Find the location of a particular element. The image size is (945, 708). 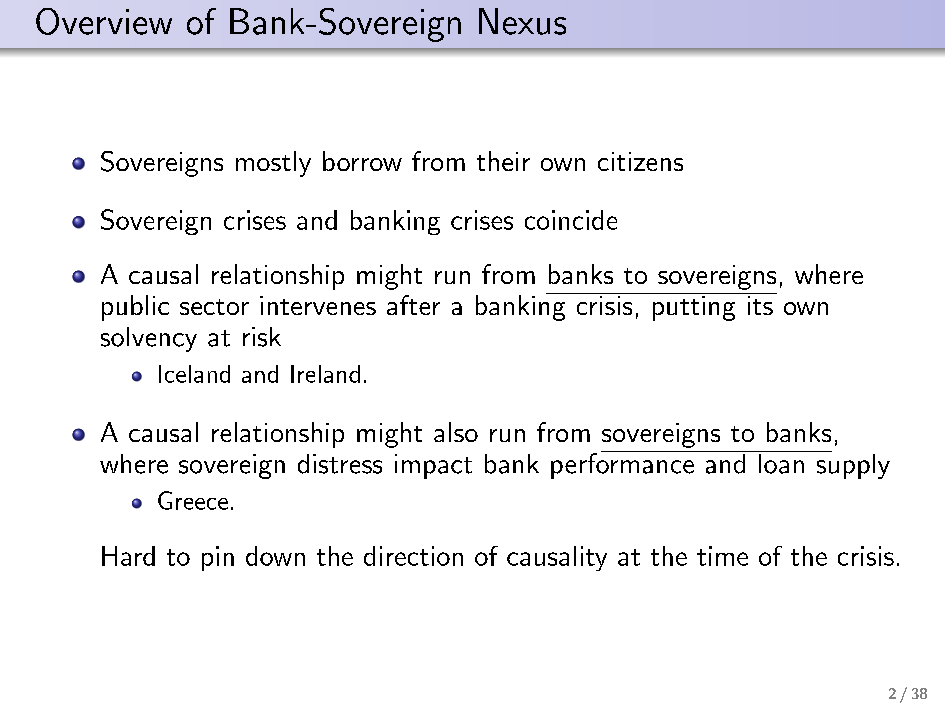

Overview is located at coordinates (104, 21).
